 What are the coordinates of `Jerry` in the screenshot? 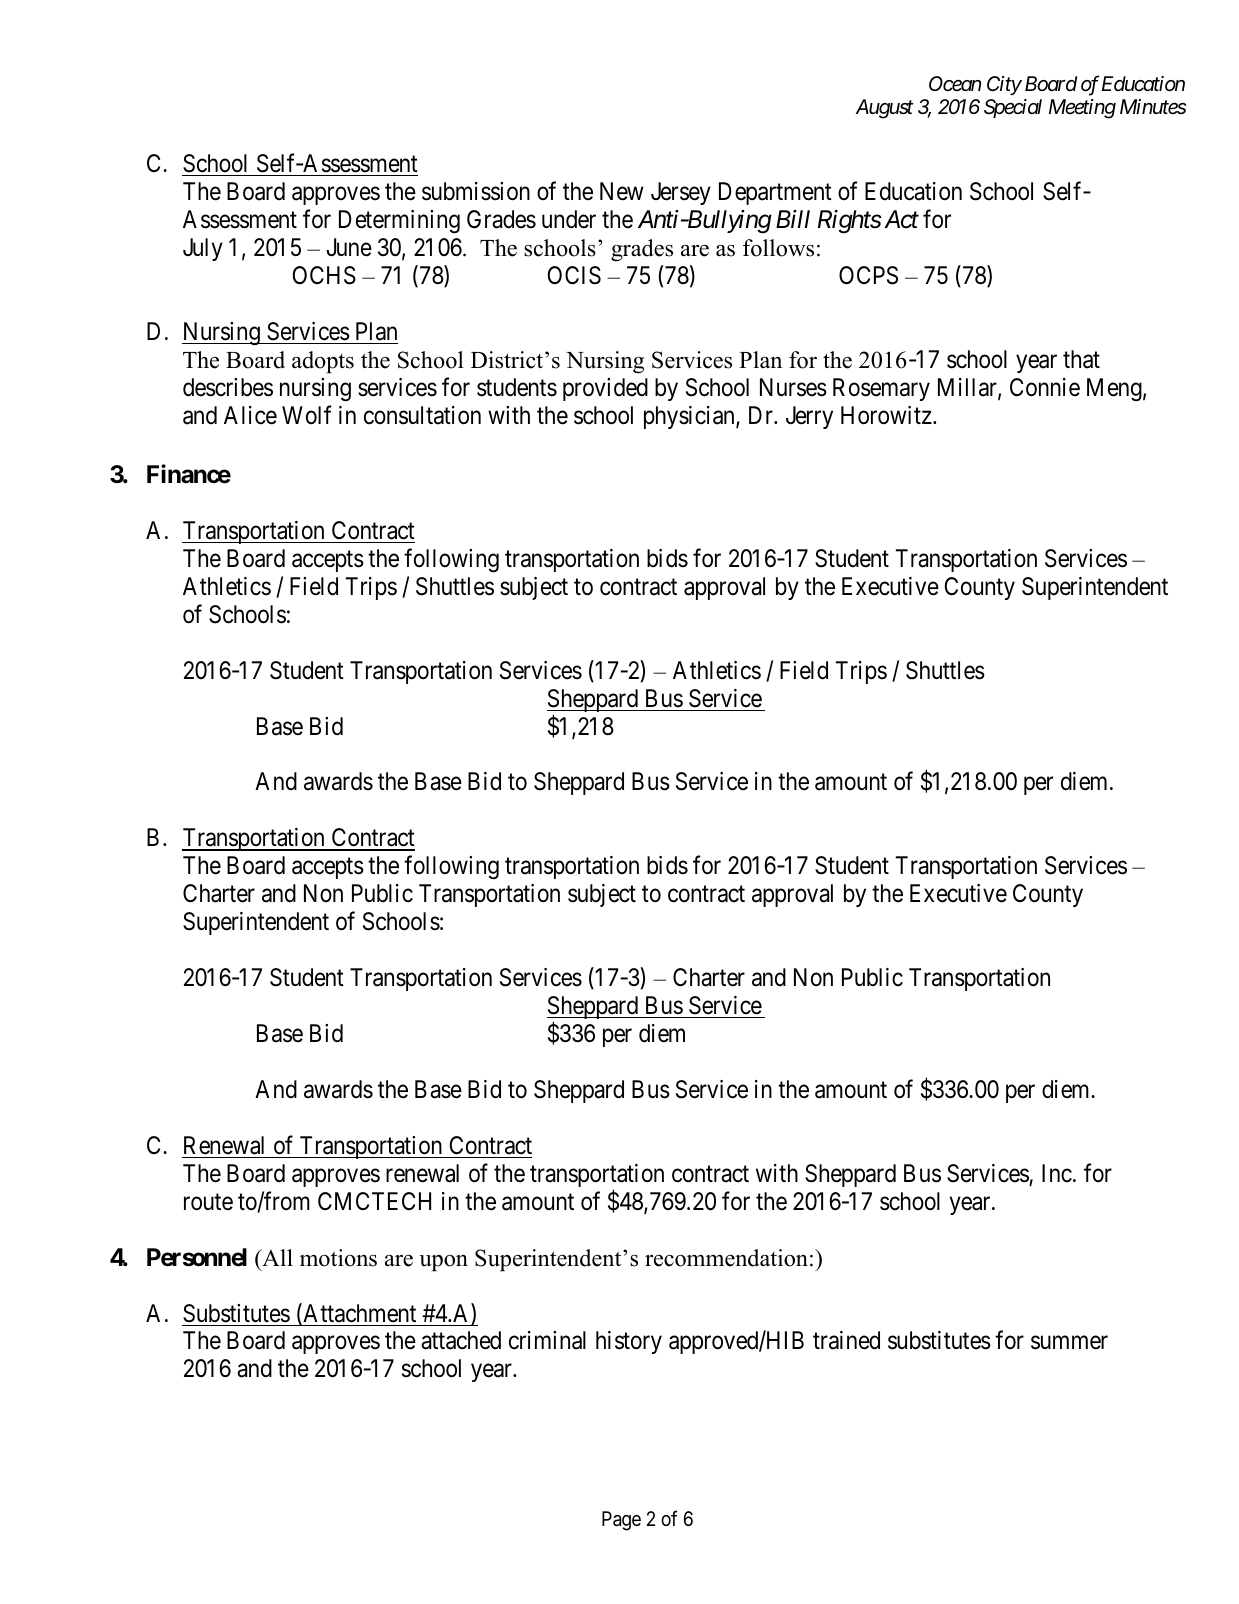 It's located at (809, 417).
